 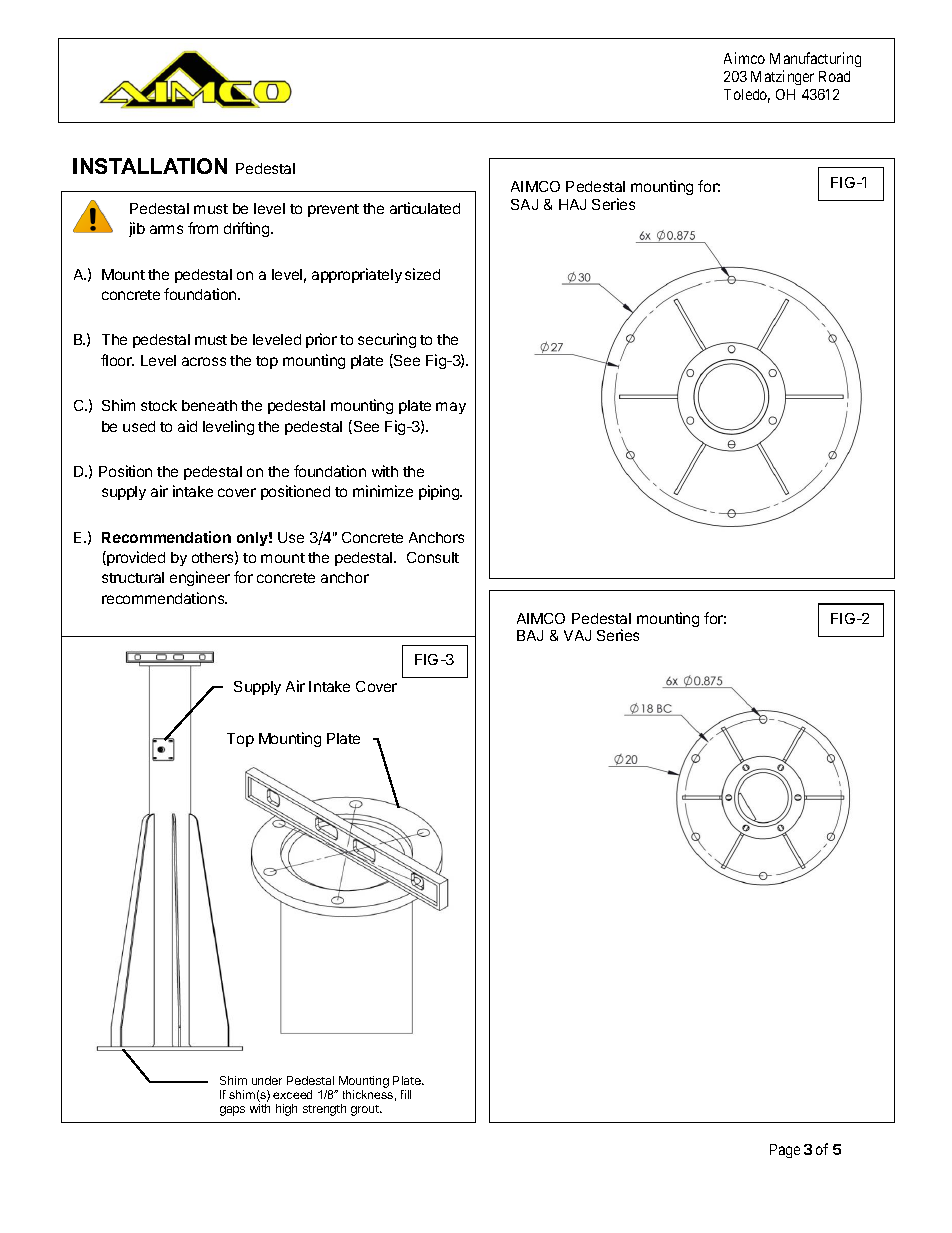 What do you see at coordinates (530, 635) in the screenshot?
I see `BAJ` at bounding box center [530, 635].
